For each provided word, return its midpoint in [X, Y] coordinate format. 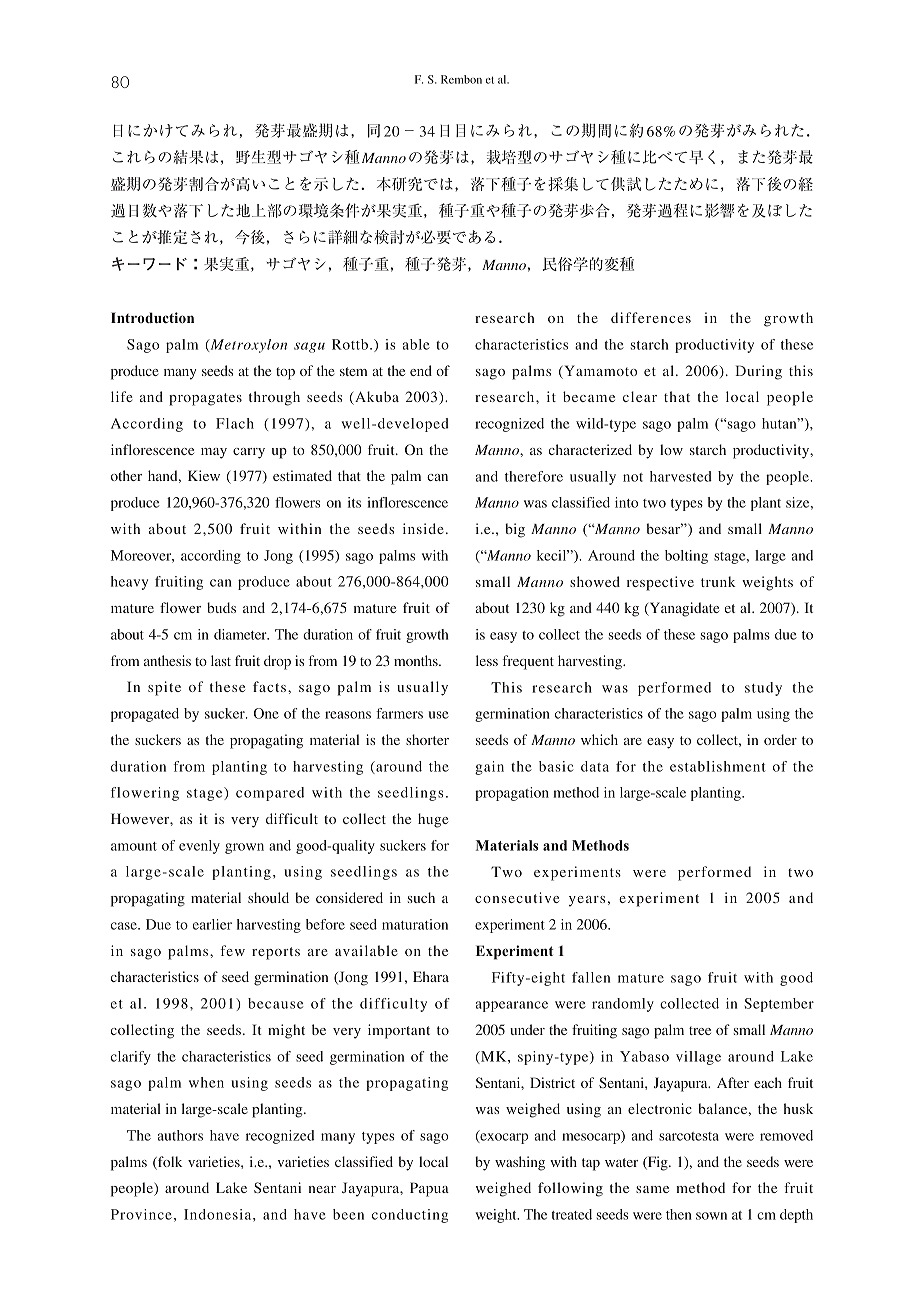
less [487, 660]
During [758, 372]
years [587, 901]
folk [169, 1163]
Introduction [152, 317]
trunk [718, 581]
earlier [212, 924]
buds [221, 607]
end [421, 370]
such [421, 897]
